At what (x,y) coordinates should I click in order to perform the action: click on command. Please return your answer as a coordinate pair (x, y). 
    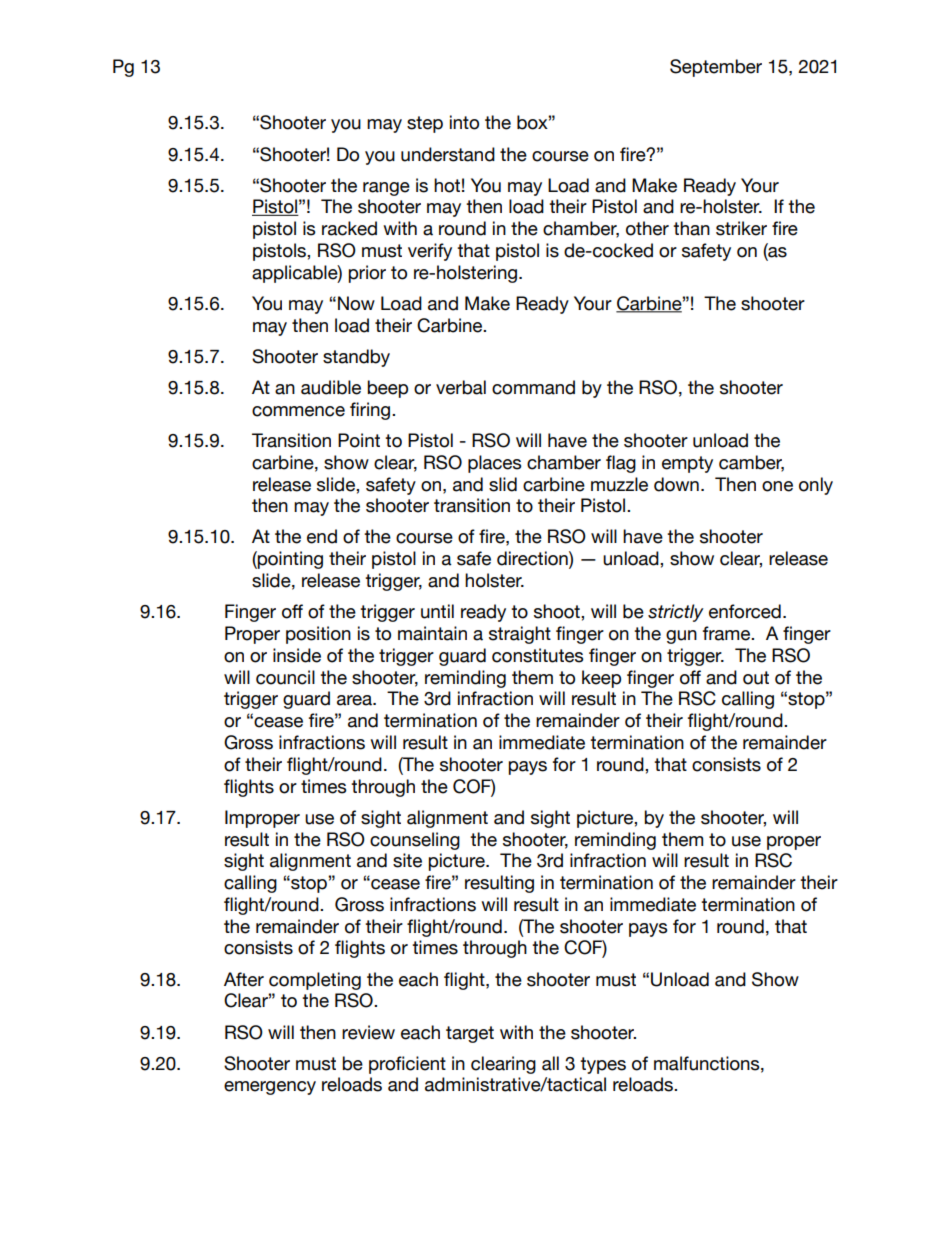
    Looking at the image, I should click on (533, 387).
